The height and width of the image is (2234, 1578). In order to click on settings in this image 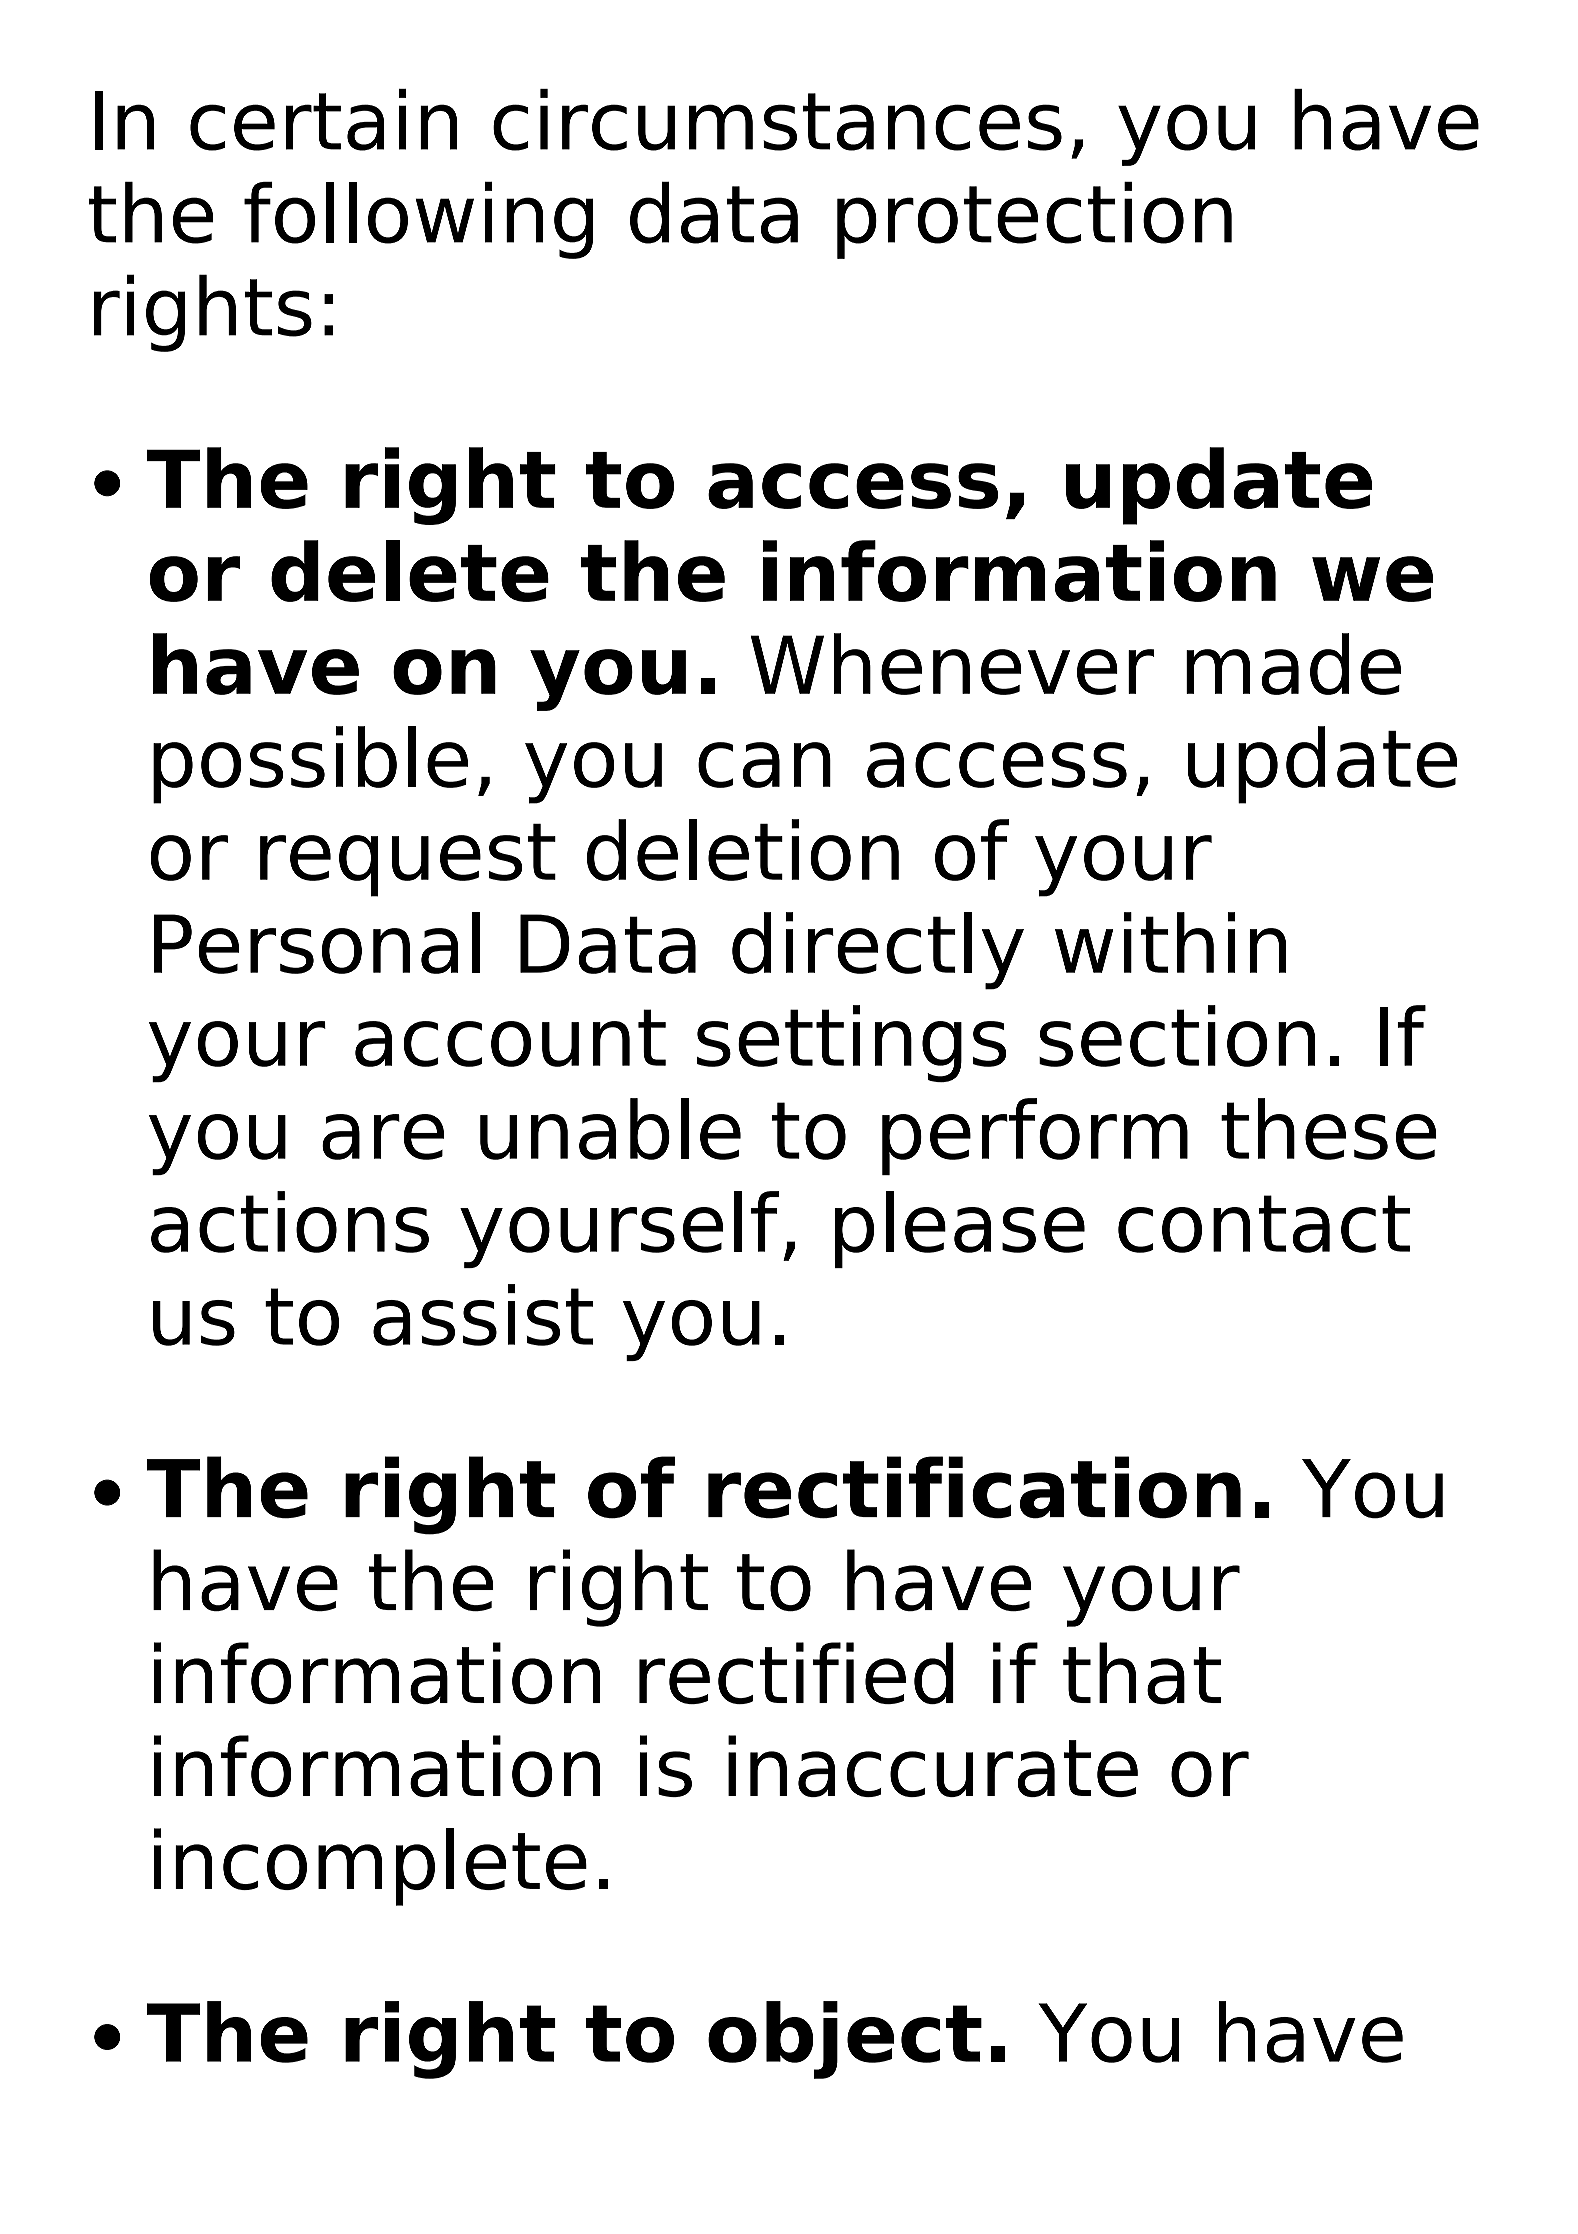, I will do `click(851, 1043)`.
